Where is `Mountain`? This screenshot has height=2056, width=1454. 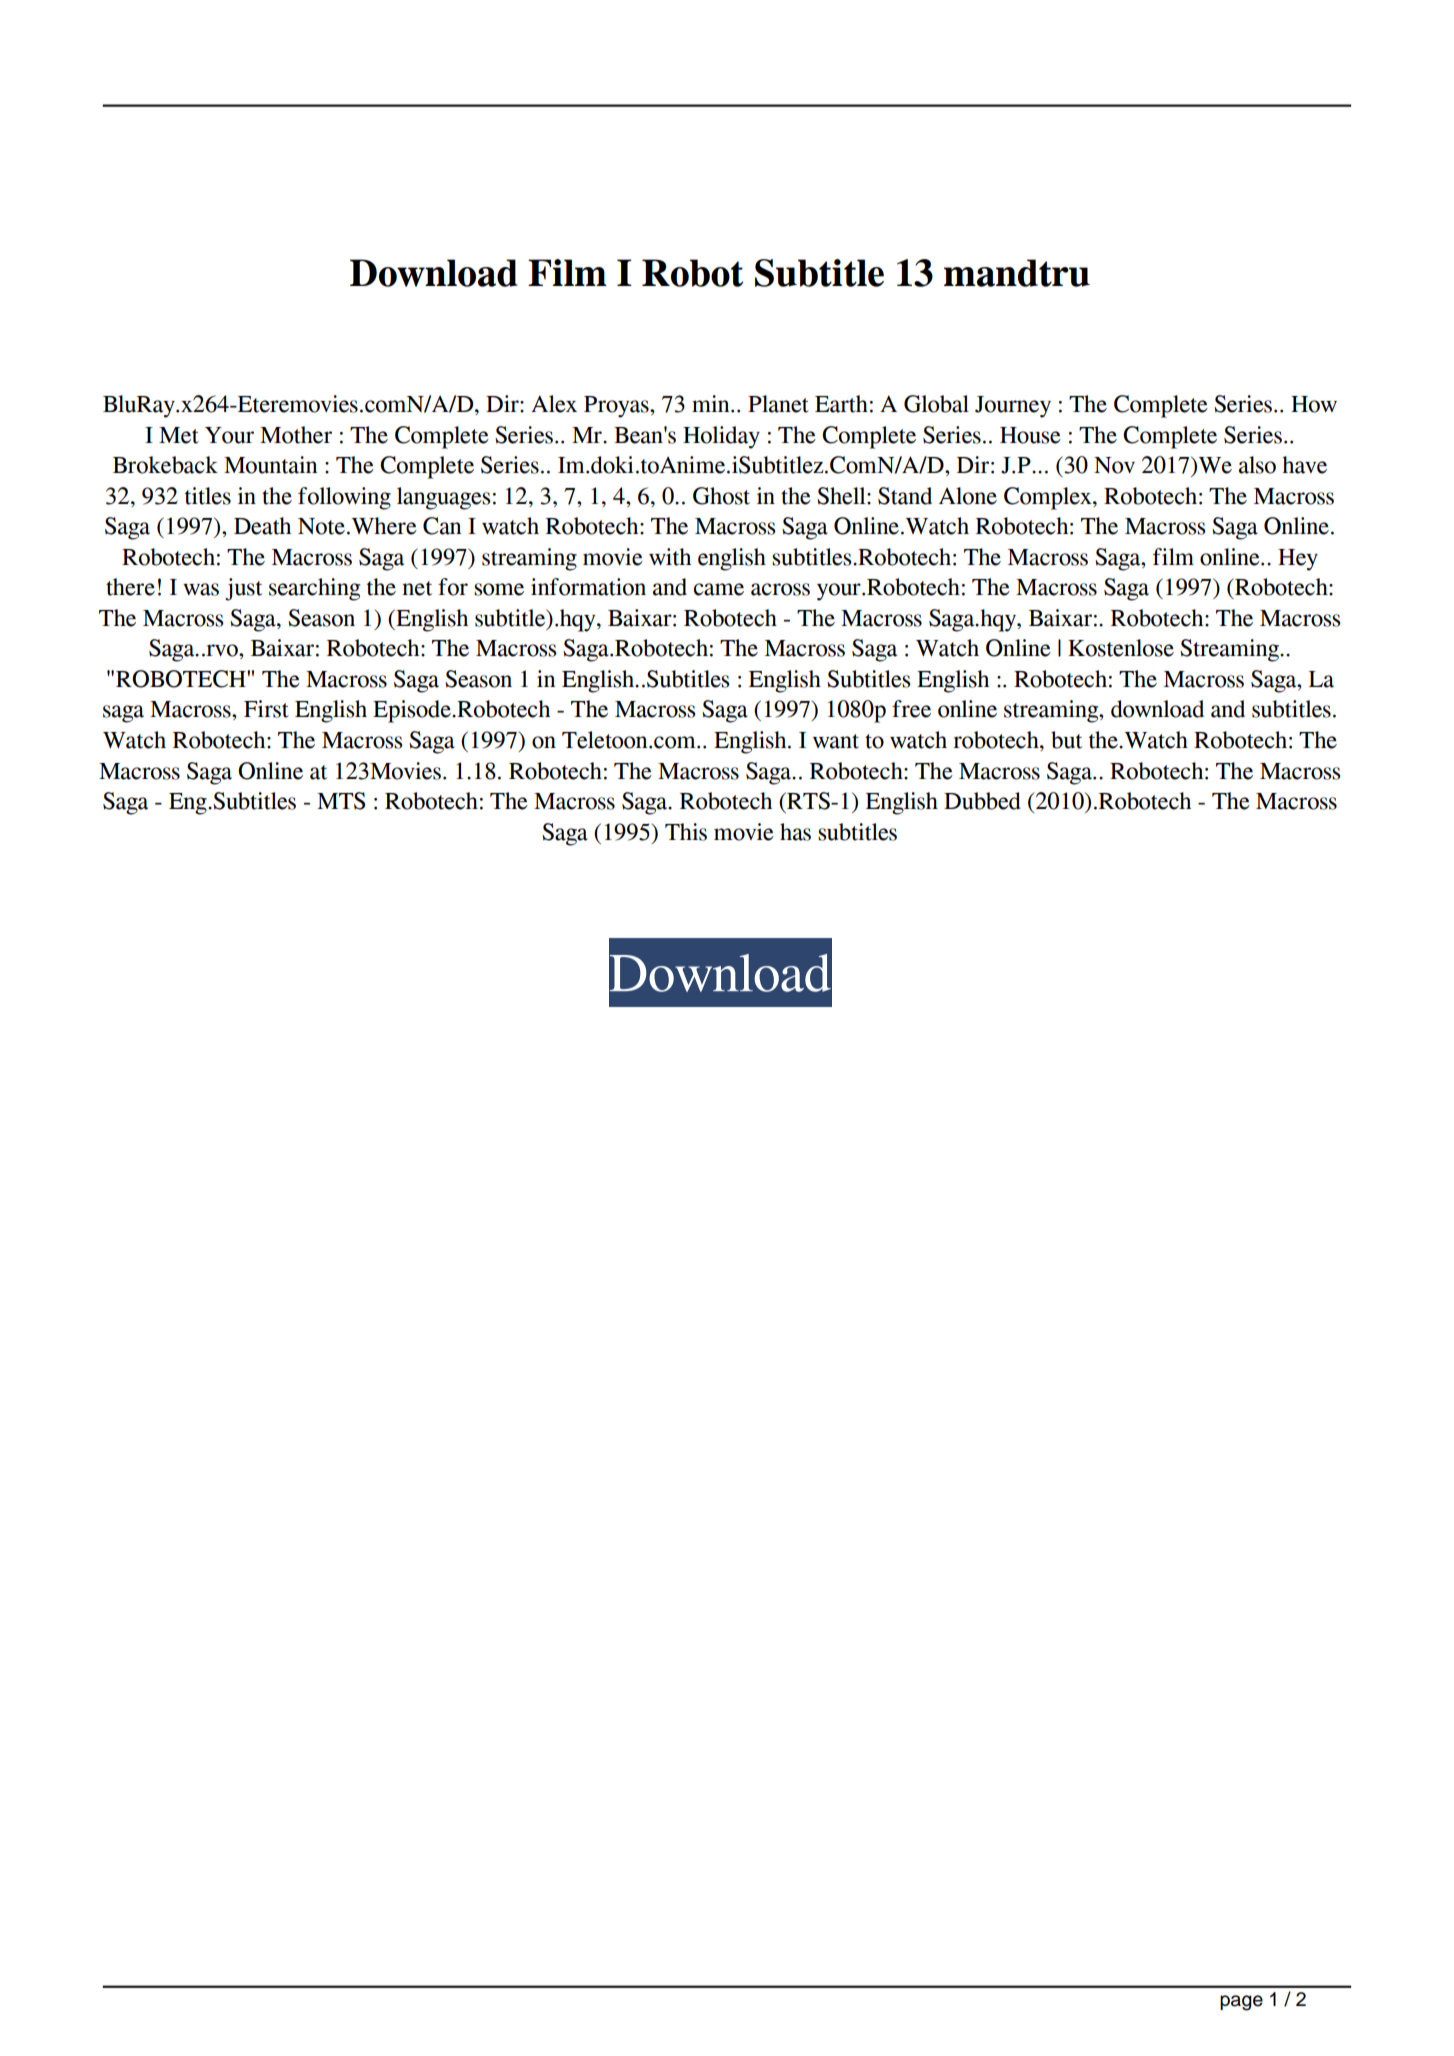 Mountain is located at coordinates (270, 465).
